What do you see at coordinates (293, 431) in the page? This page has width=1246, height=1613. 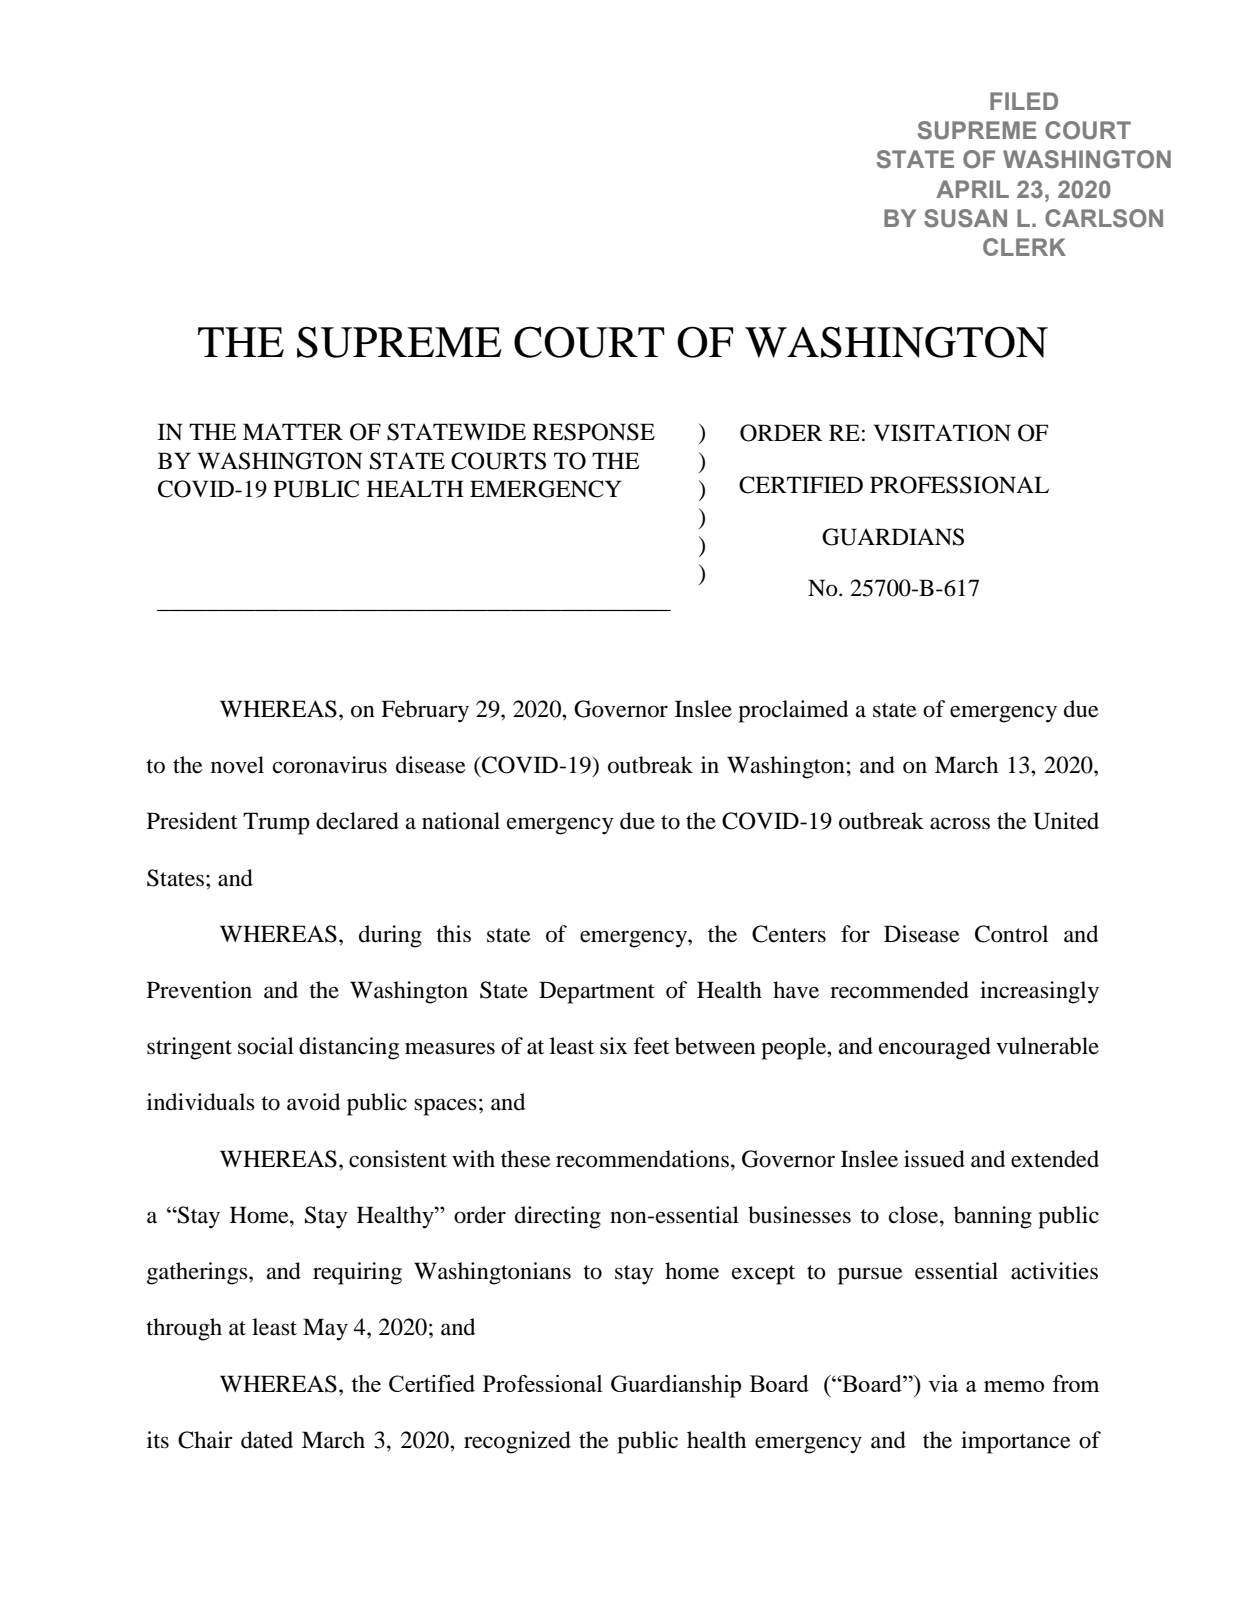 I see `MATTER` at bounding box center [293, 431].
